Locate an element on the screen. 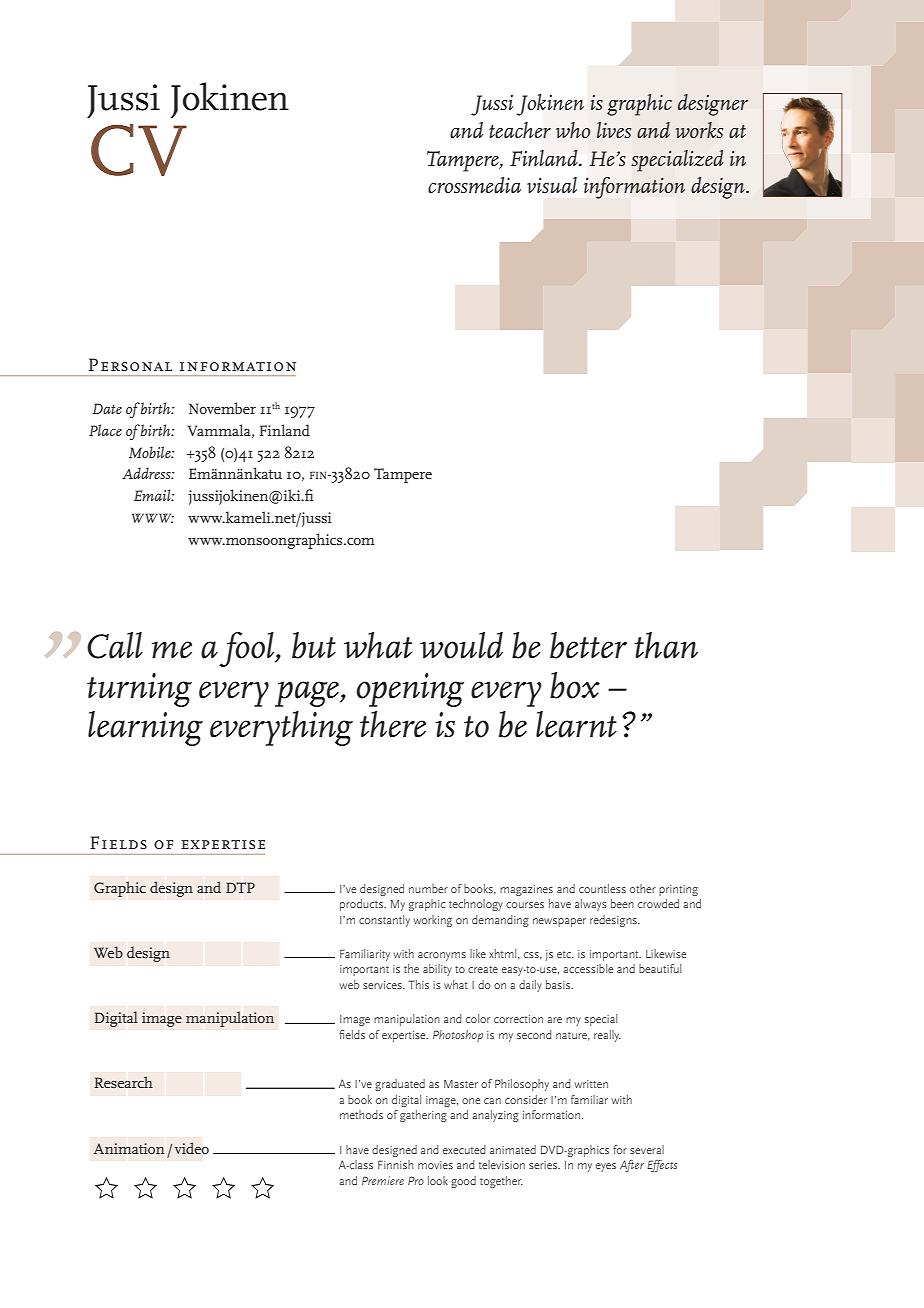 This screenshot has width=924, height=1308. would is located at coordinates (461, 645).
